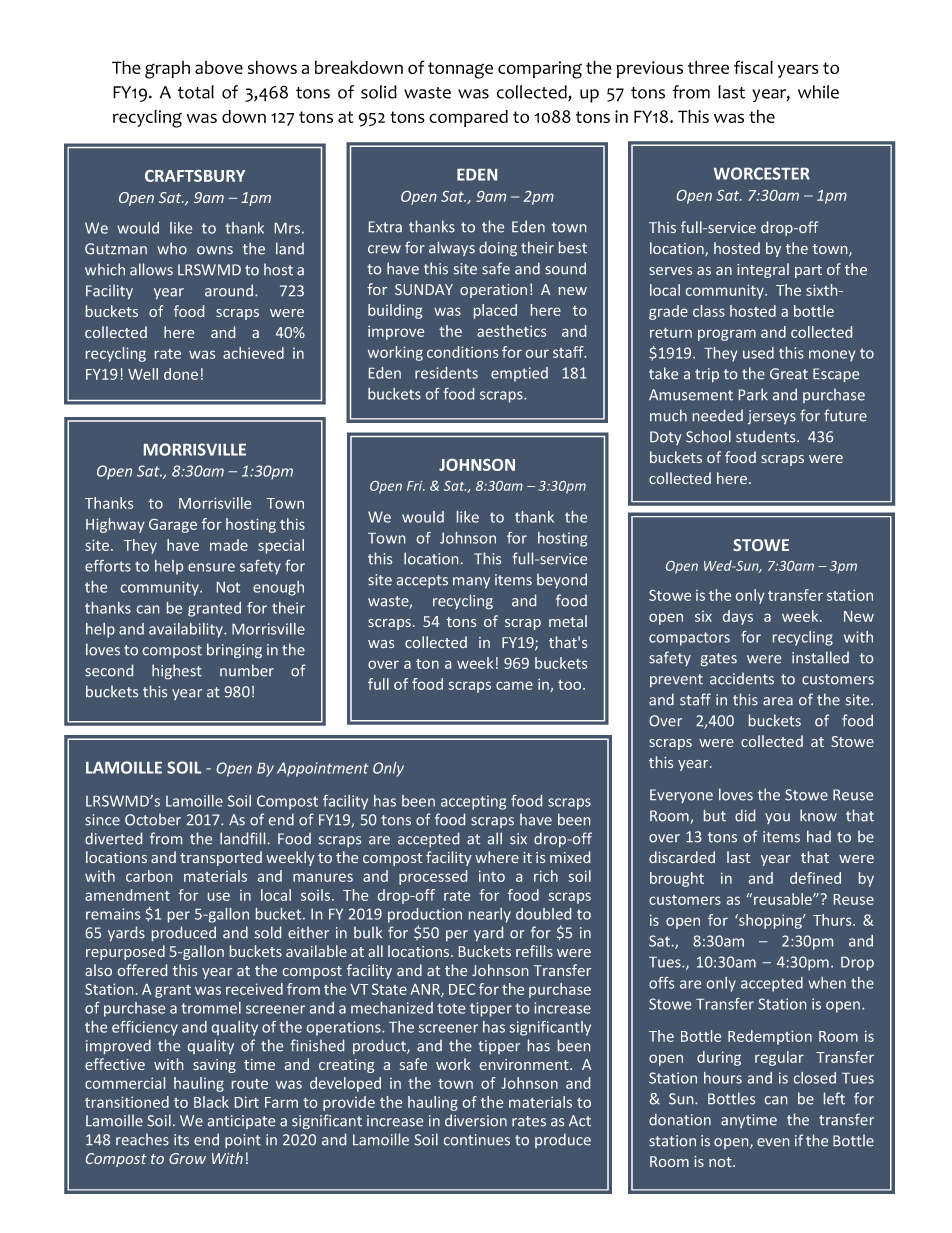  What do you see at coordinates (187, 630) in the screenshot?
I see `availability` at bounding box center [187, 630].
